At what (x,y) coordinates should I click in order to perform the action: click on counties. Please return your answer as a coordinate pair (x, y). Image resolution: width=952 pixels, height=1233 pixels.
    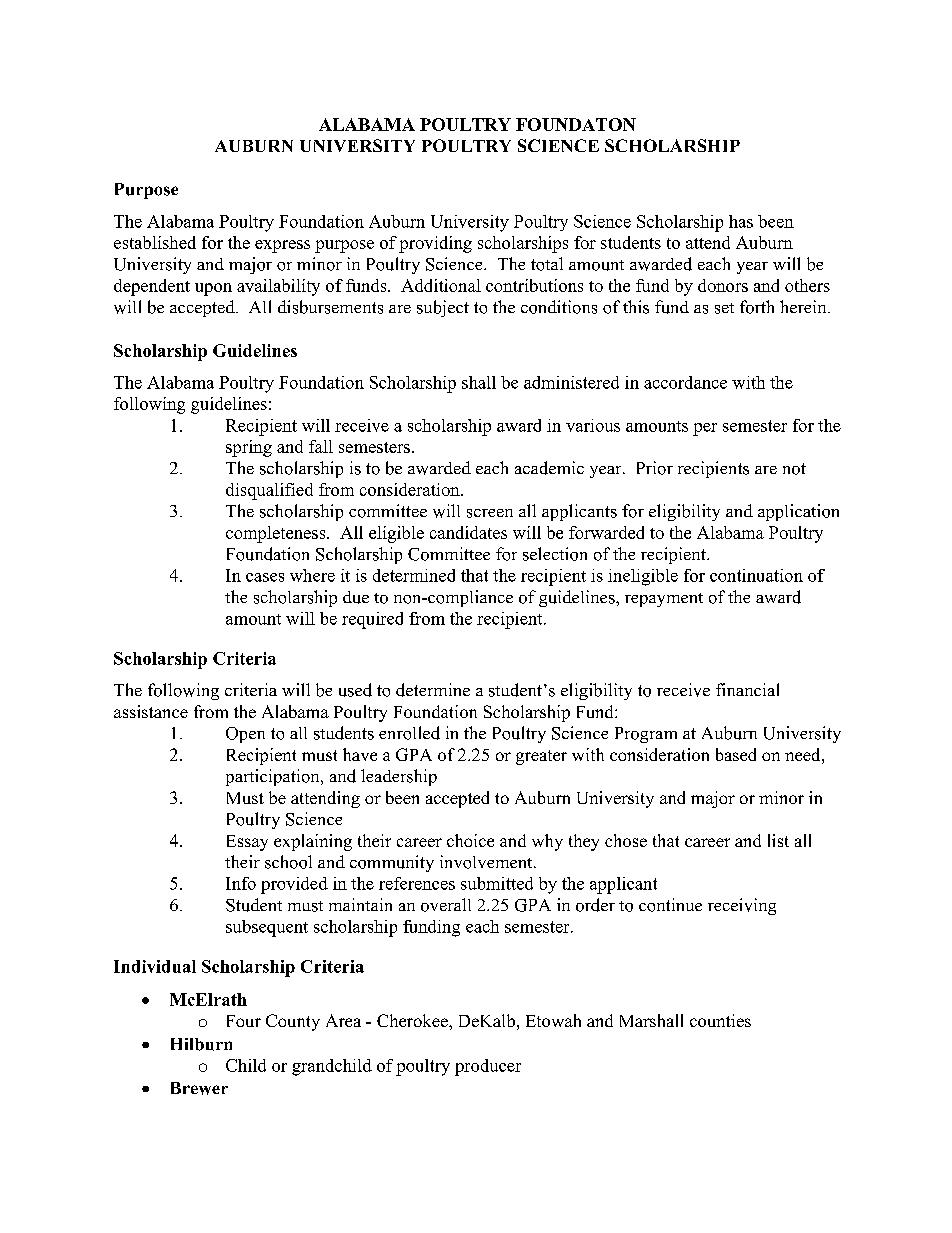
    Looking at the image, I should click on (720, 1020).
